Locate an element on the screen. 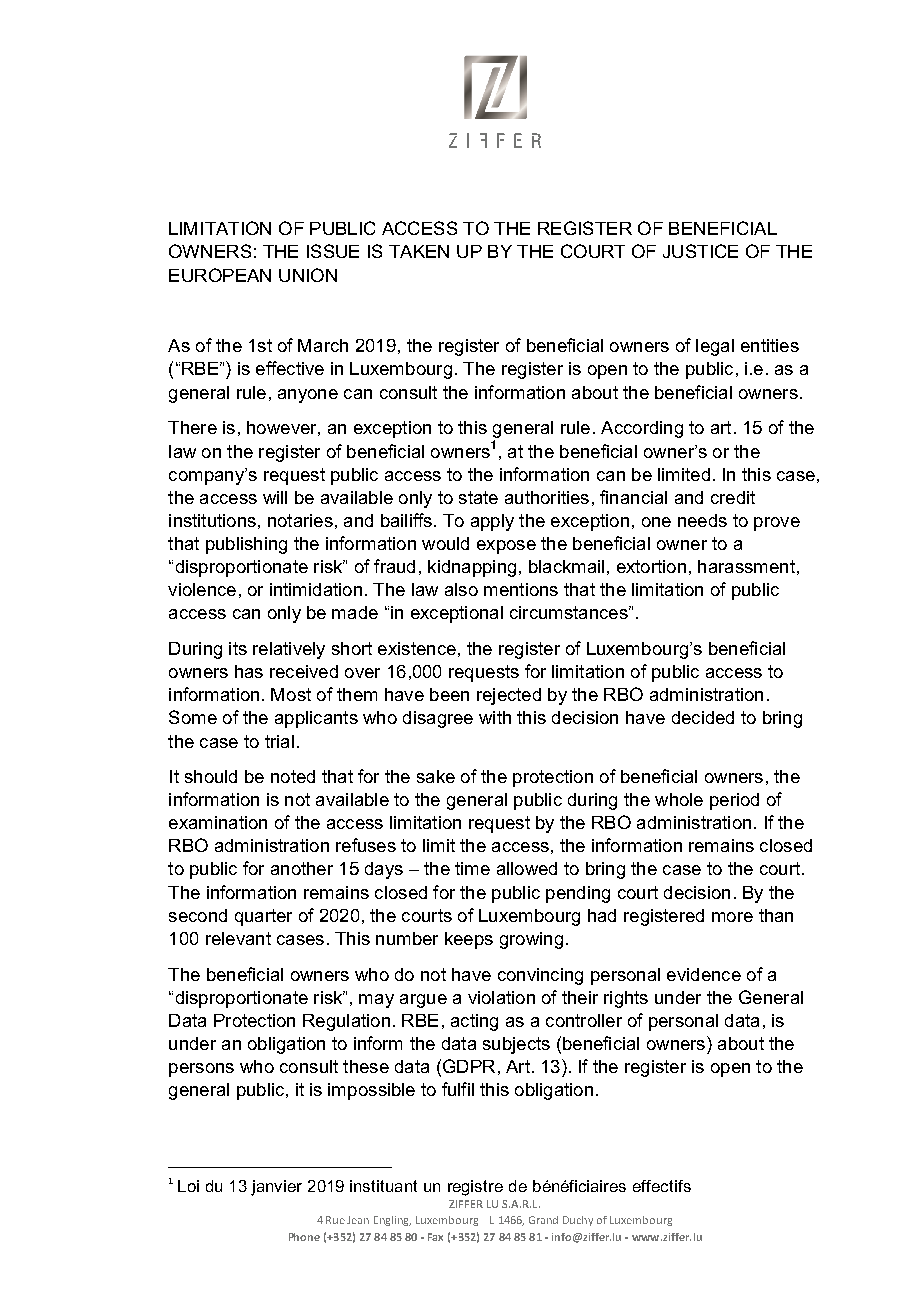 Image resolution: width=924 pixels, height=1308 pixels. publishing is located at coordinates (246, 545).
